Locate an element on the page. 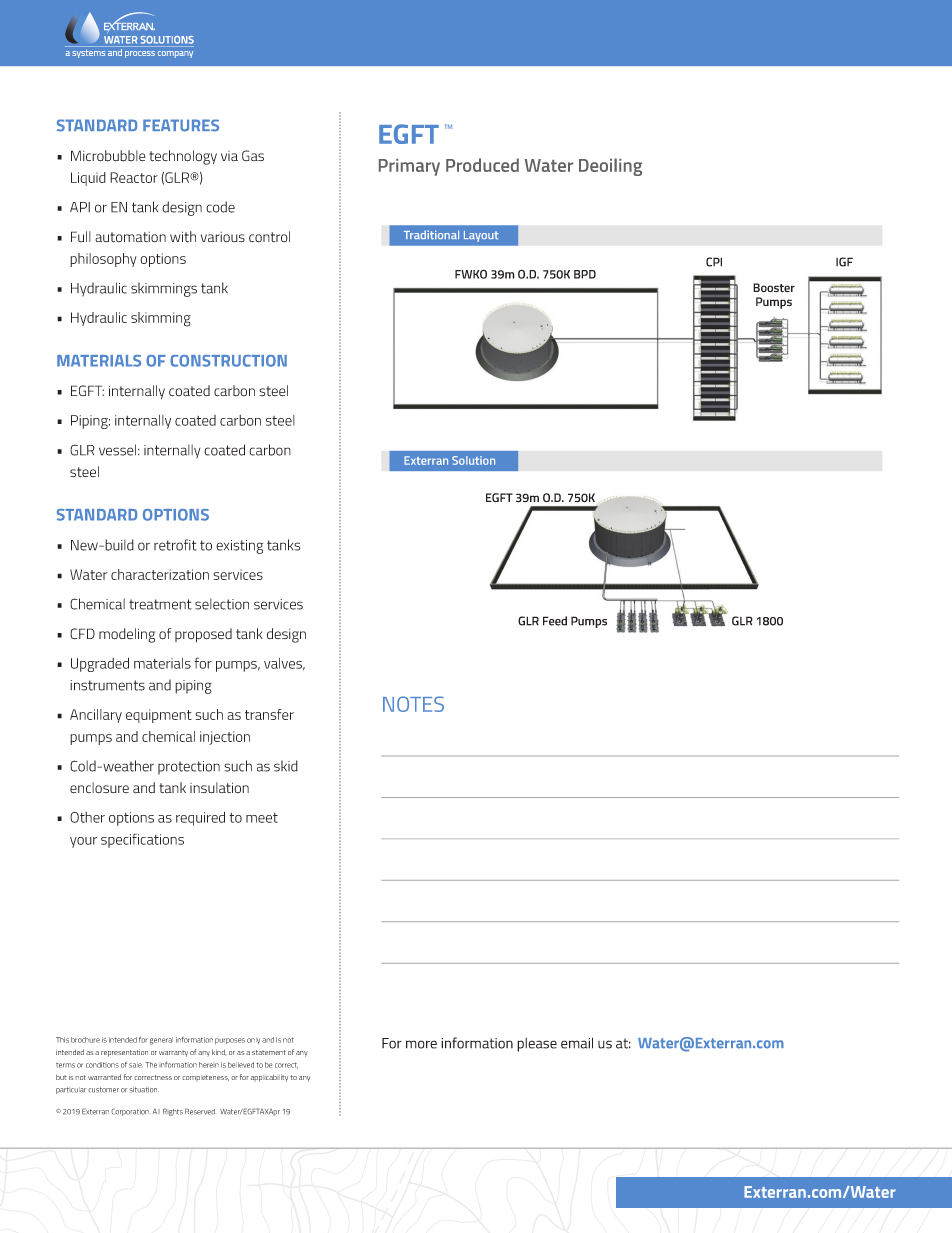 This image has height=1233, width=952. NOTES is located at coordinates (413, 704).
